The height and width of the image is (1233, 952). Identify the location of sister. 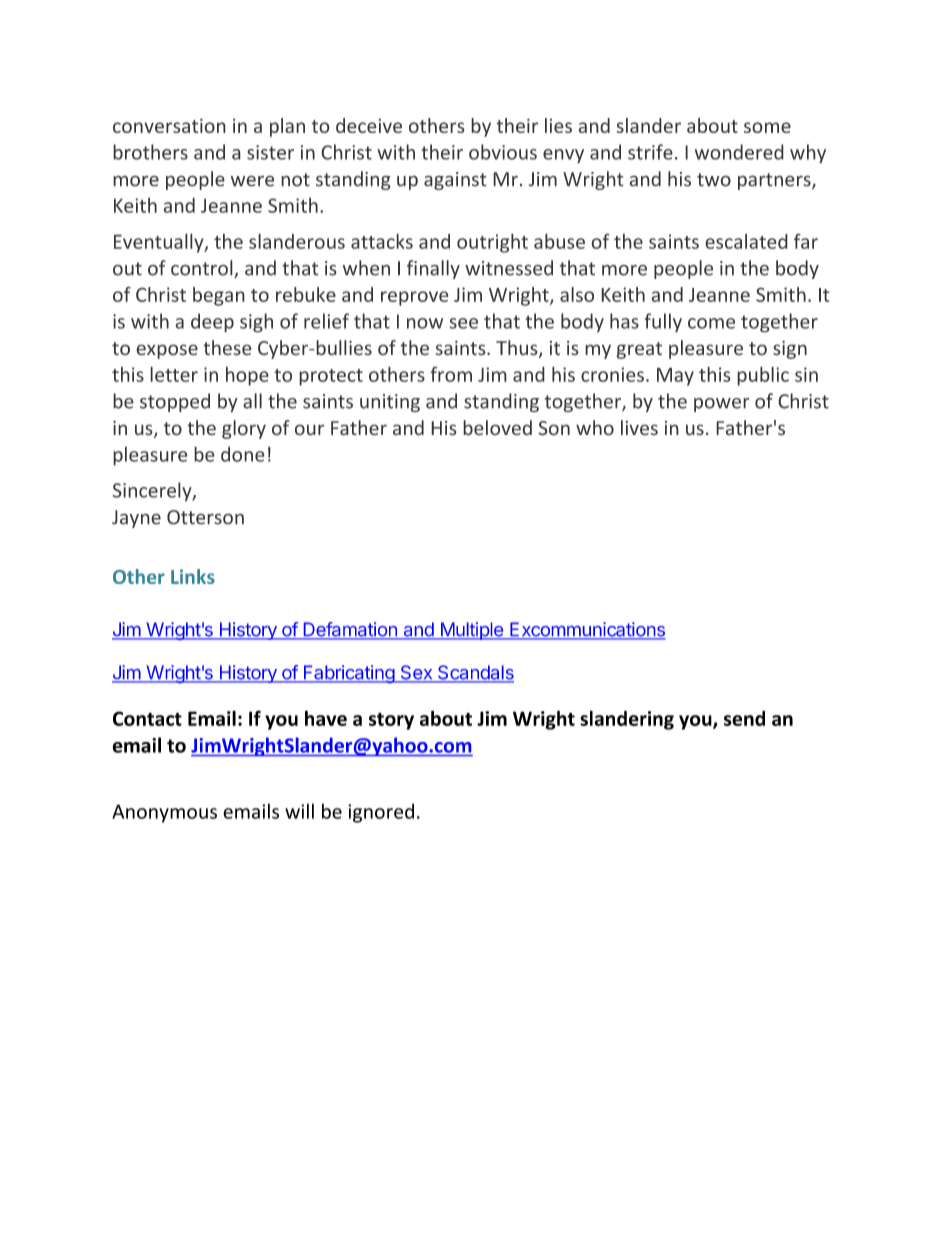
(270, 152).
